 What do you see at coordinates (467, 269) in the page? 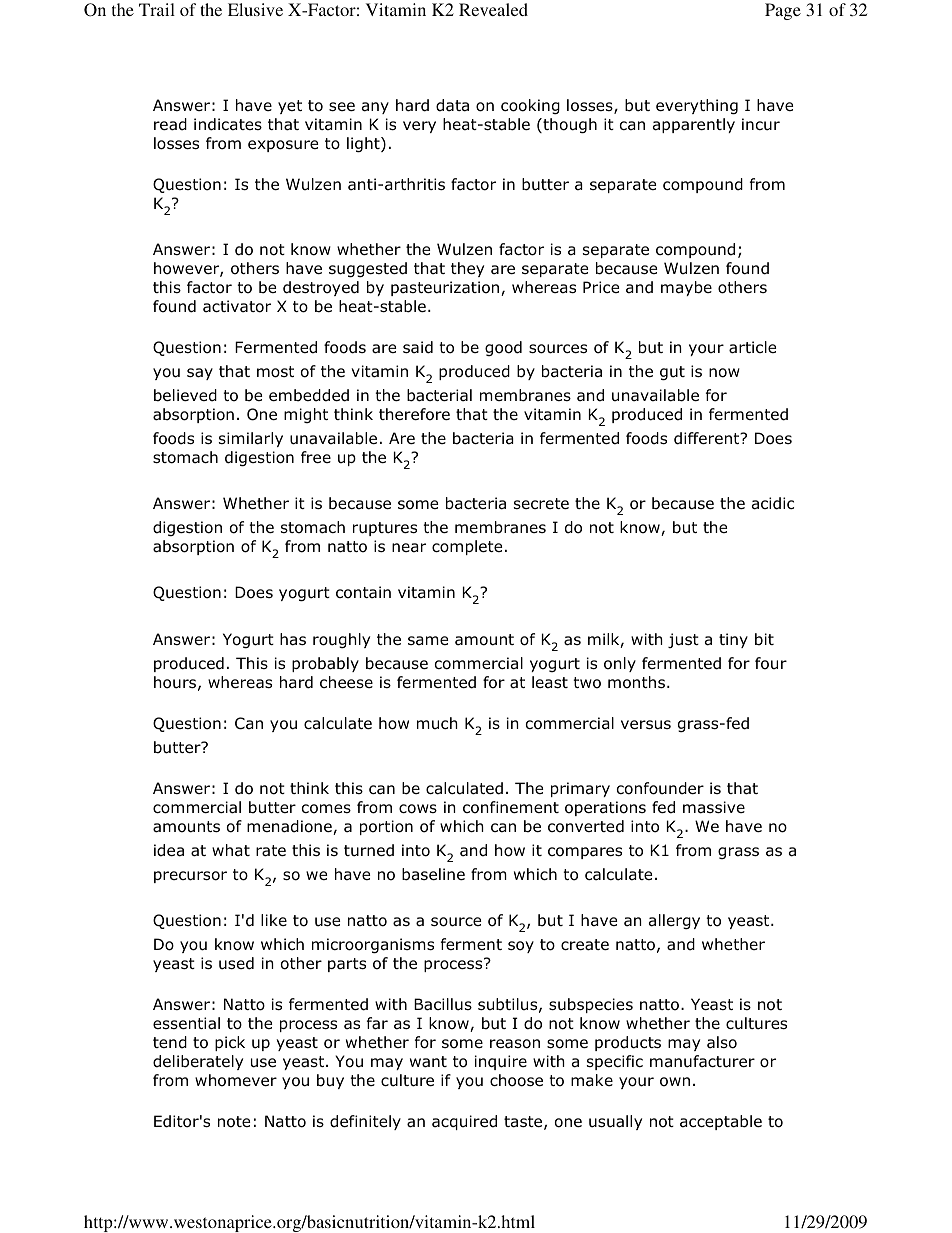
I see `they` at bounding box center [467, 269].
